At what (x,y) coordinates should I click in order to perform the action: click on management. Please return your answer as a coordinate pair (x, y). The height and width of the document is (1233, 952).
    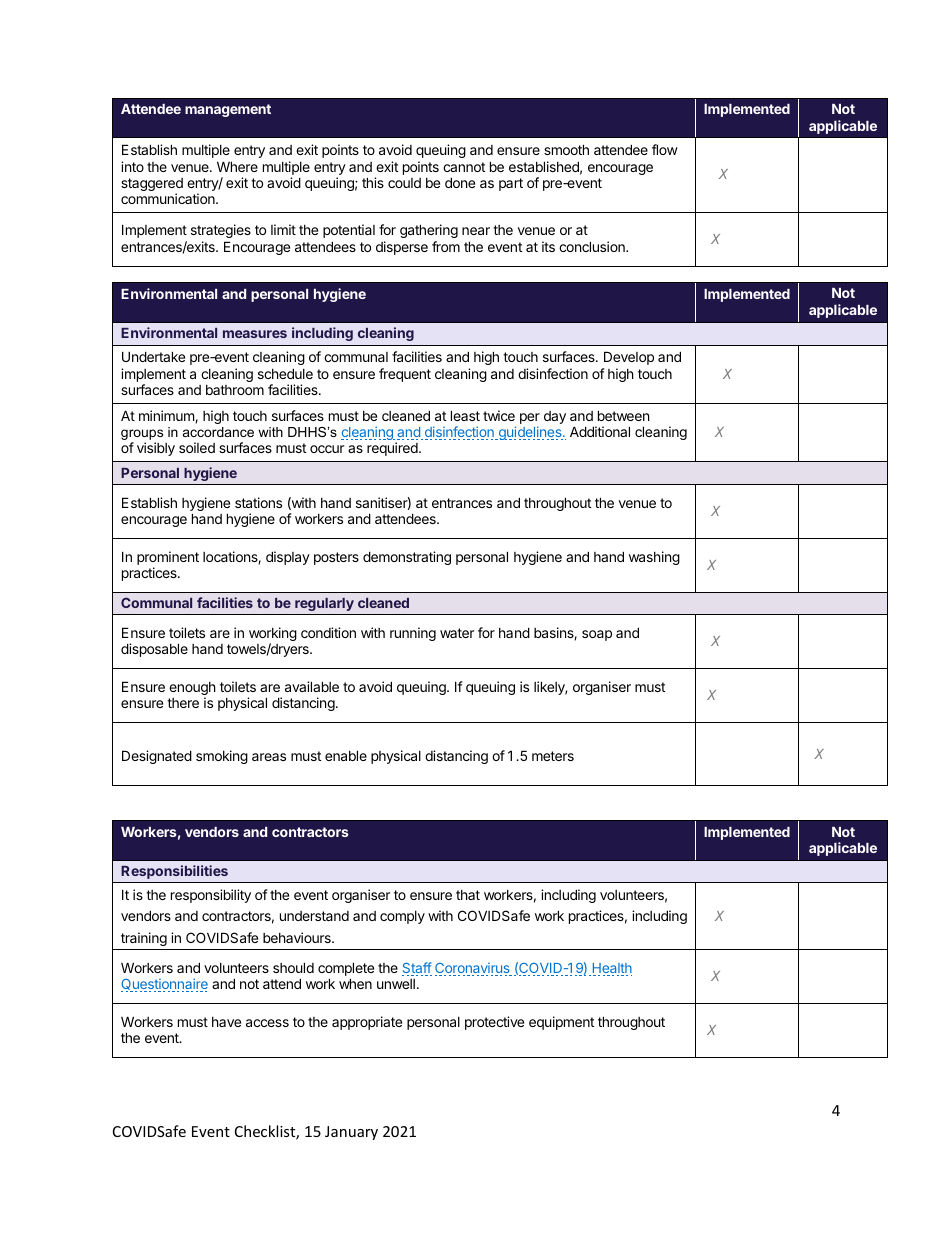
    Looking at the image, I should click on (228, 110).
